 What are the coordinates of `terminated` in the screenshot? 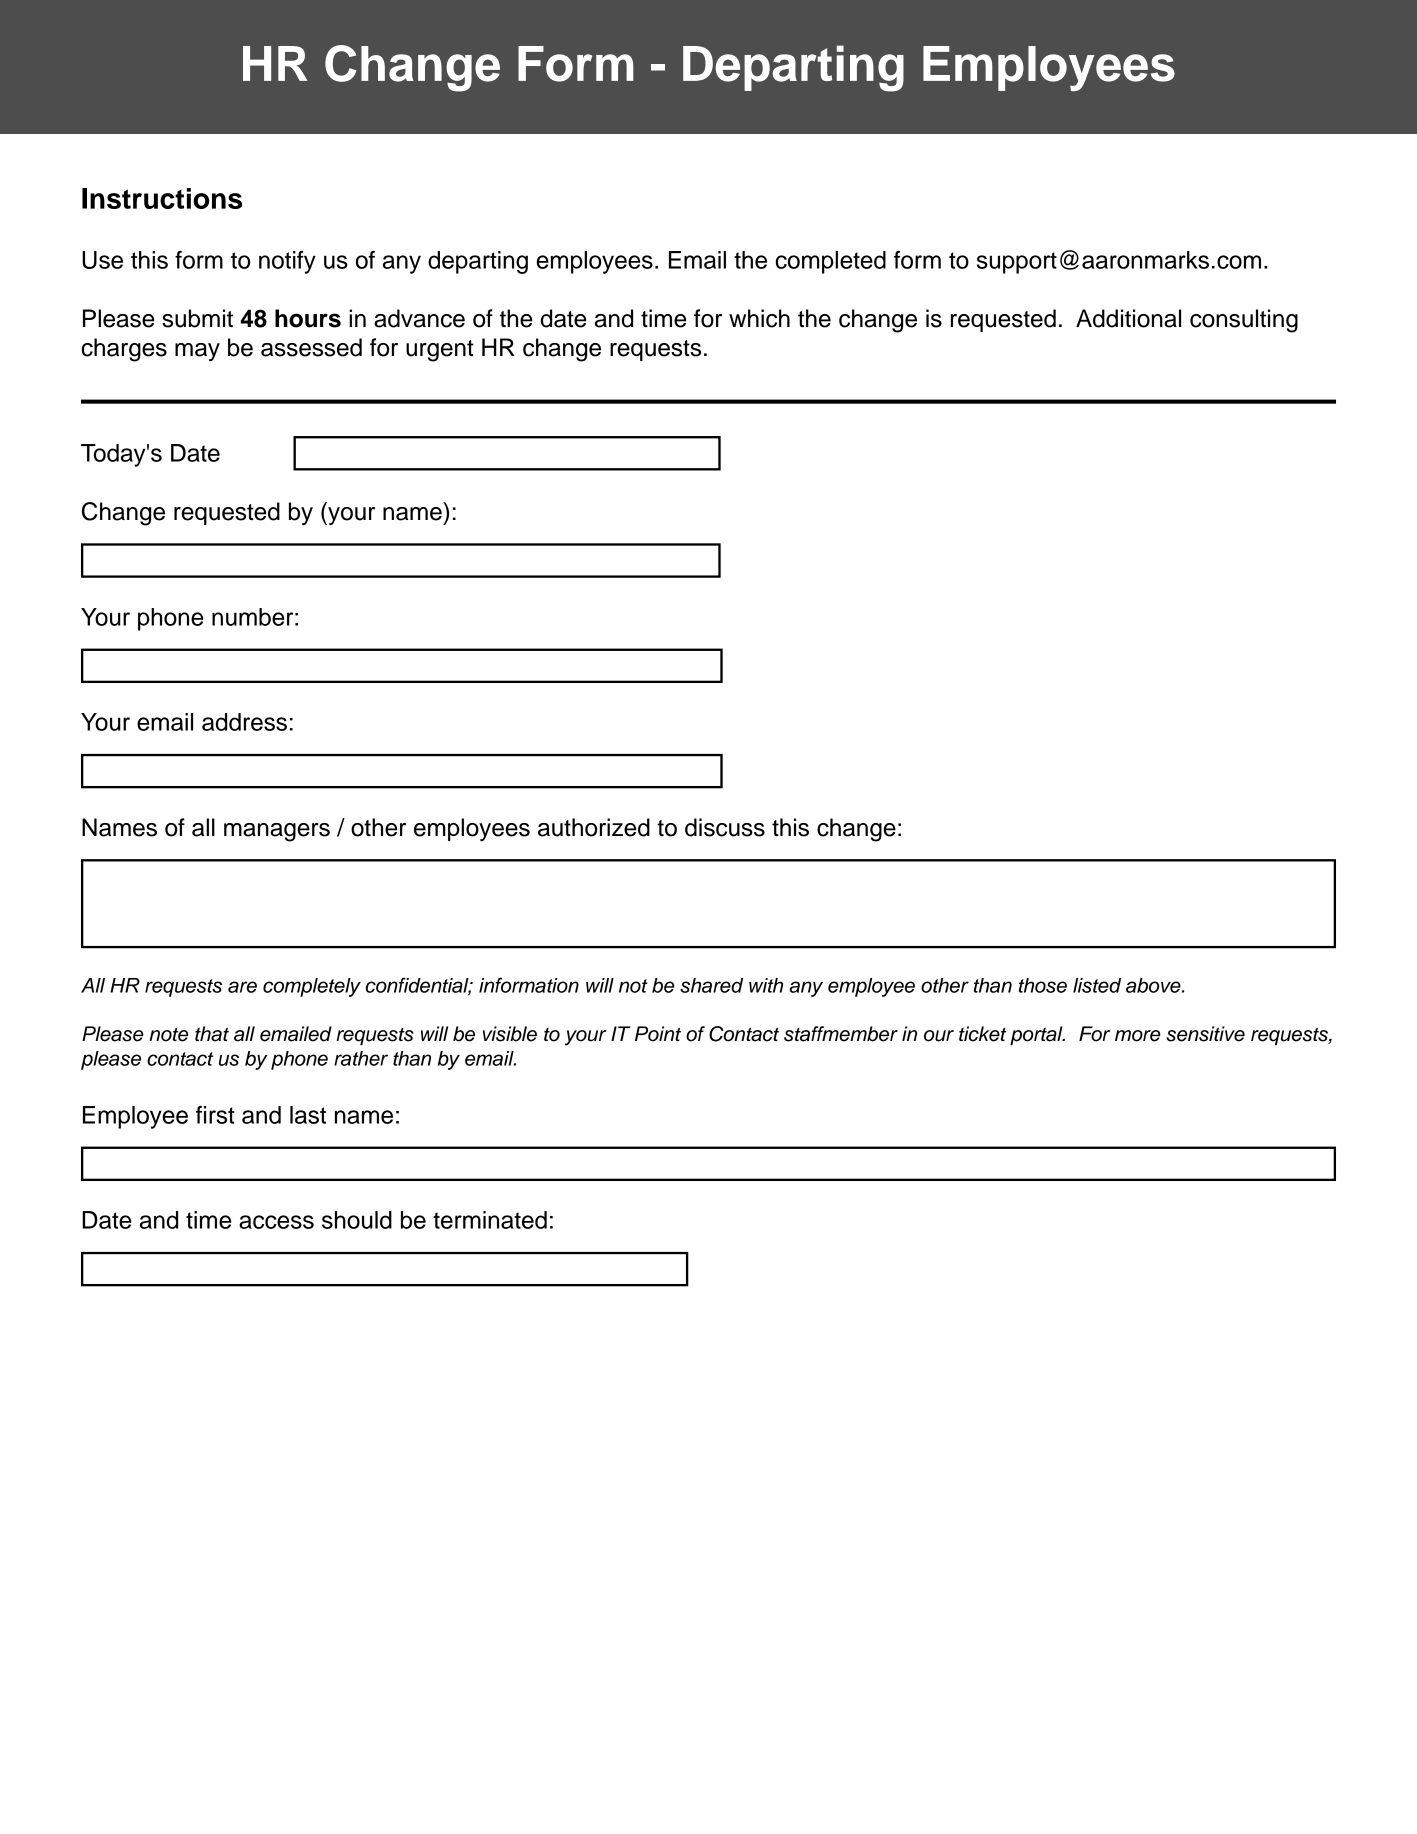 It's located at (490, 1220).
